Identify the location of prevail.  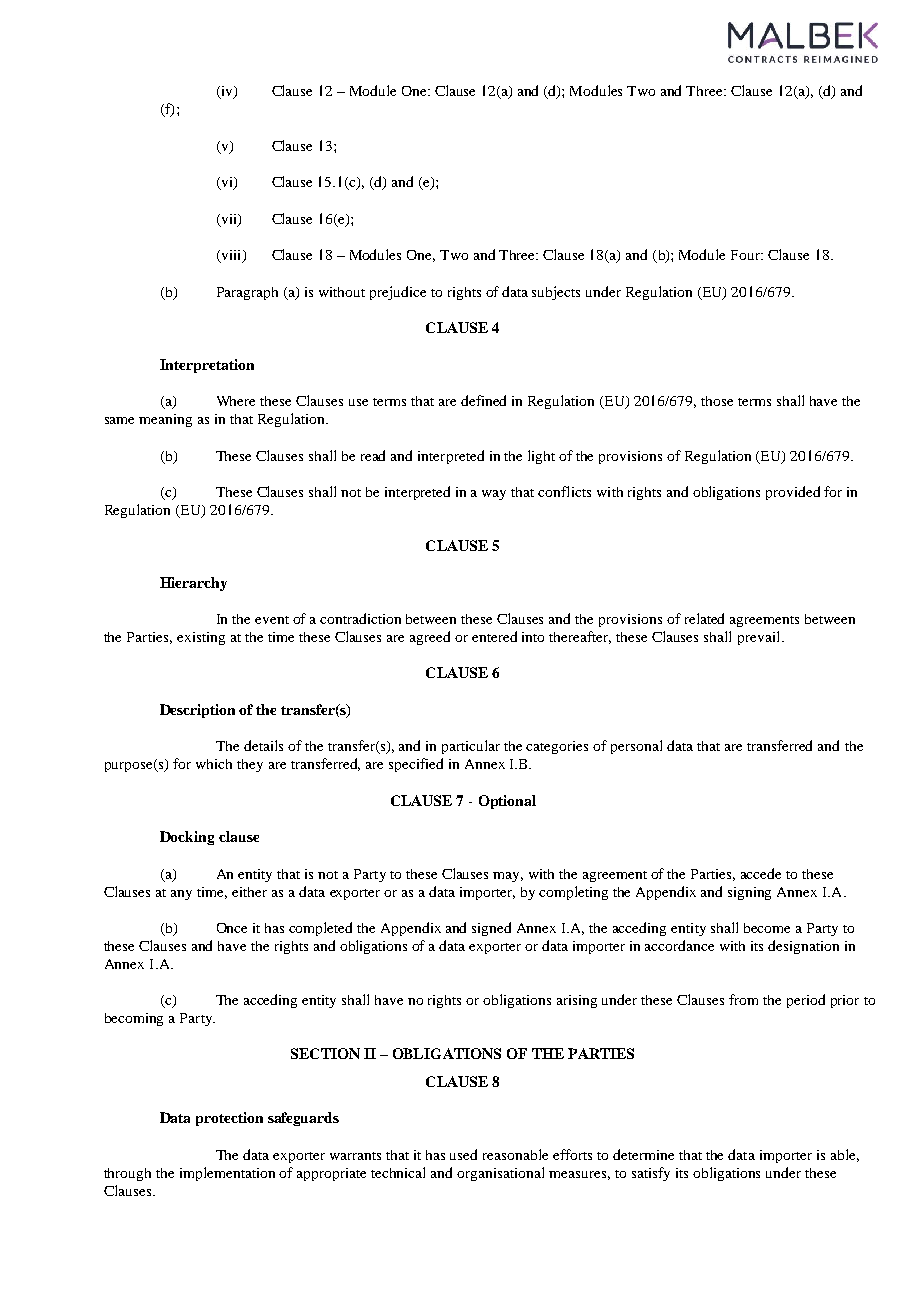
(760, 638).
